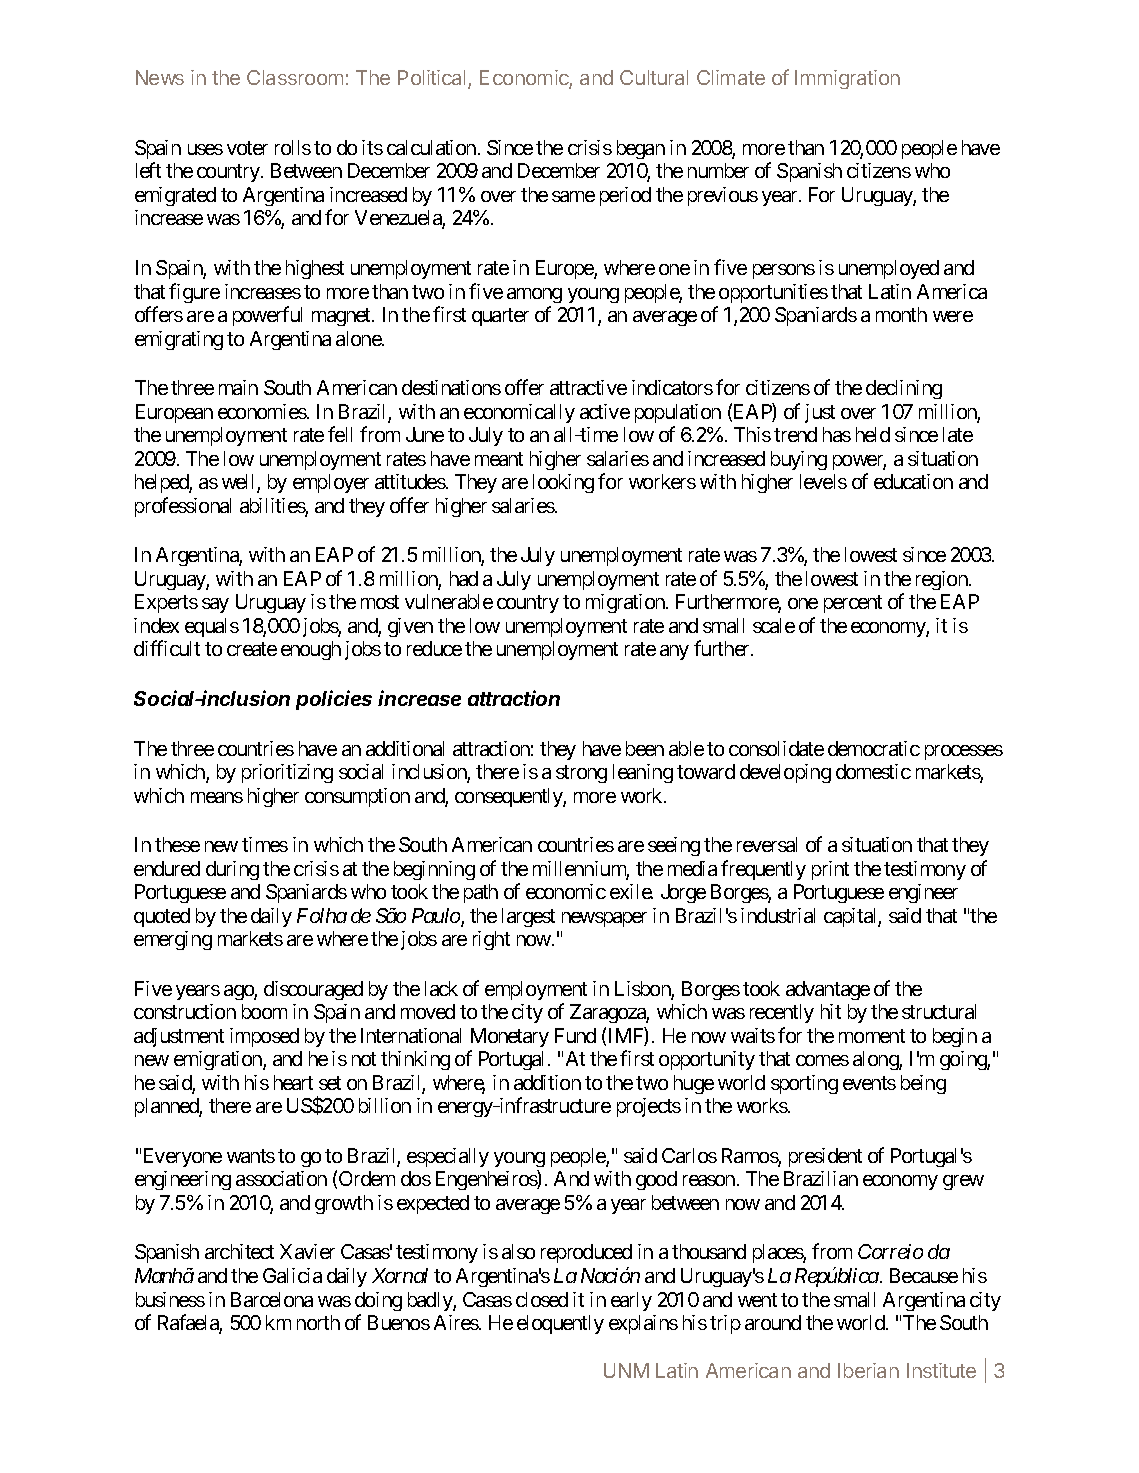 The image size is (1139, 1473). I want to click on prioritizing, so click(287, 773).
